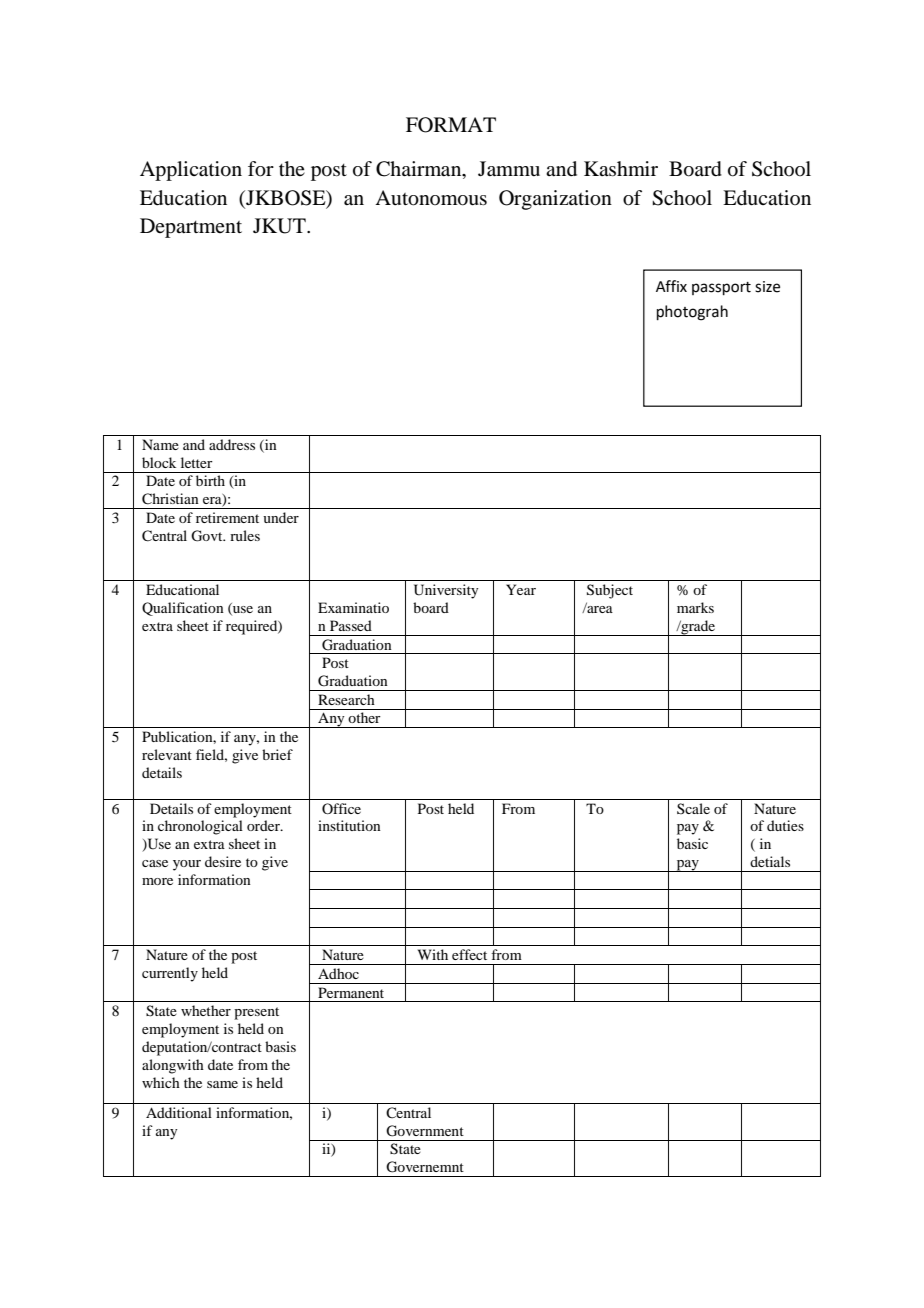 The width and height of the document is (924, 1308). What do you see at coordinates (183, 609) in the document?
I see `Qualification` at bounding box center [183, 609].
